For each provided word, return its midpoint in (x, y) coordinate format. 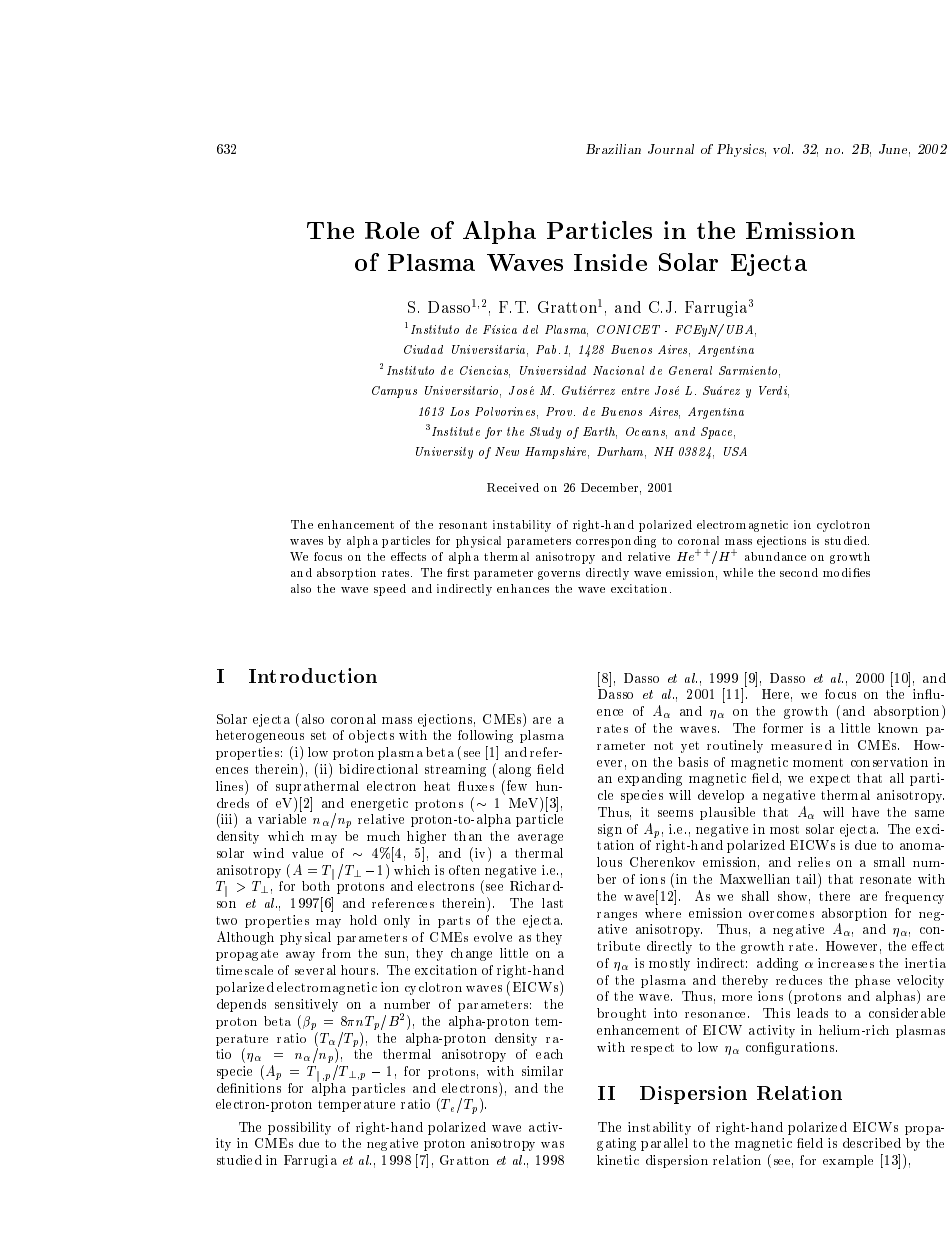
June (894, 150)
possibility (299, 1128)
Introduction (313, 675)
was (552, 1144)
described (872, 1143)
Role (392, 230)
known (898, 728)
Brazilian (613, 149)
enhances (523, 588)
